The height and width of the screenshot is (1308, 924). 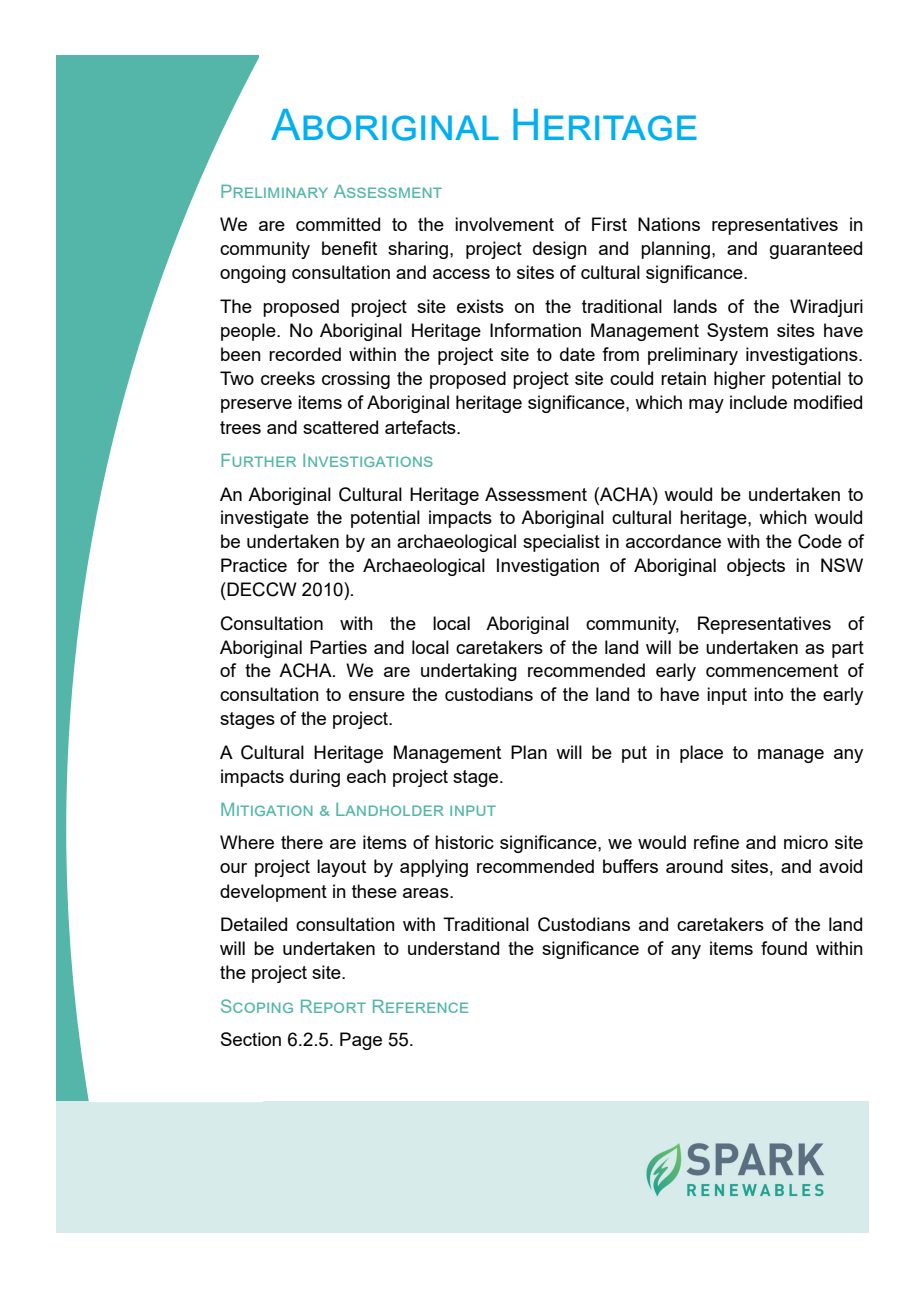 What do you see at coordinates (536, 494) in the screenshot?
I see `Assessment` at bounding box center [536, 494].
